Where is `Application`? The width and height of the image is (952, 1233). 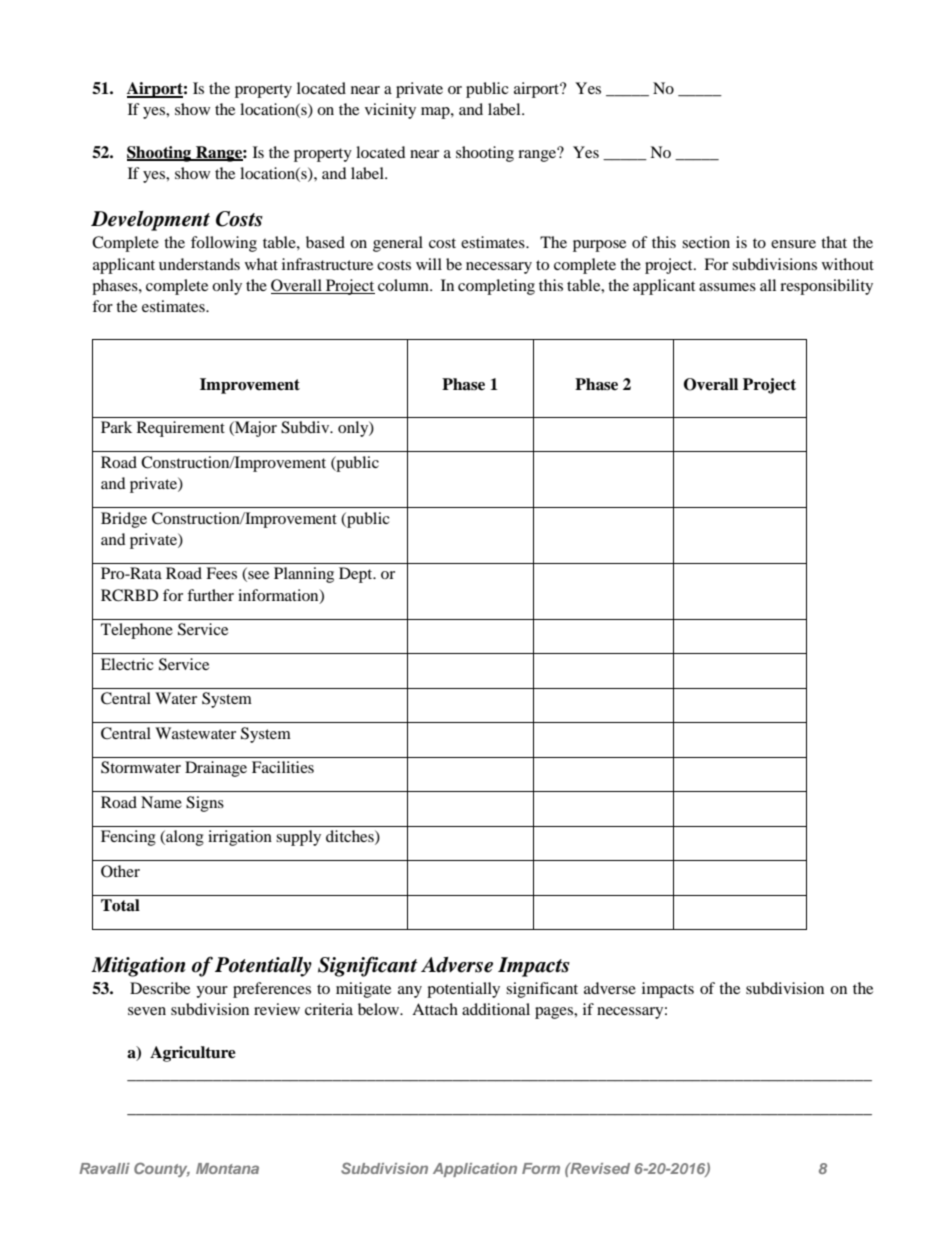 Application is located at coordinates (475, 1170).
